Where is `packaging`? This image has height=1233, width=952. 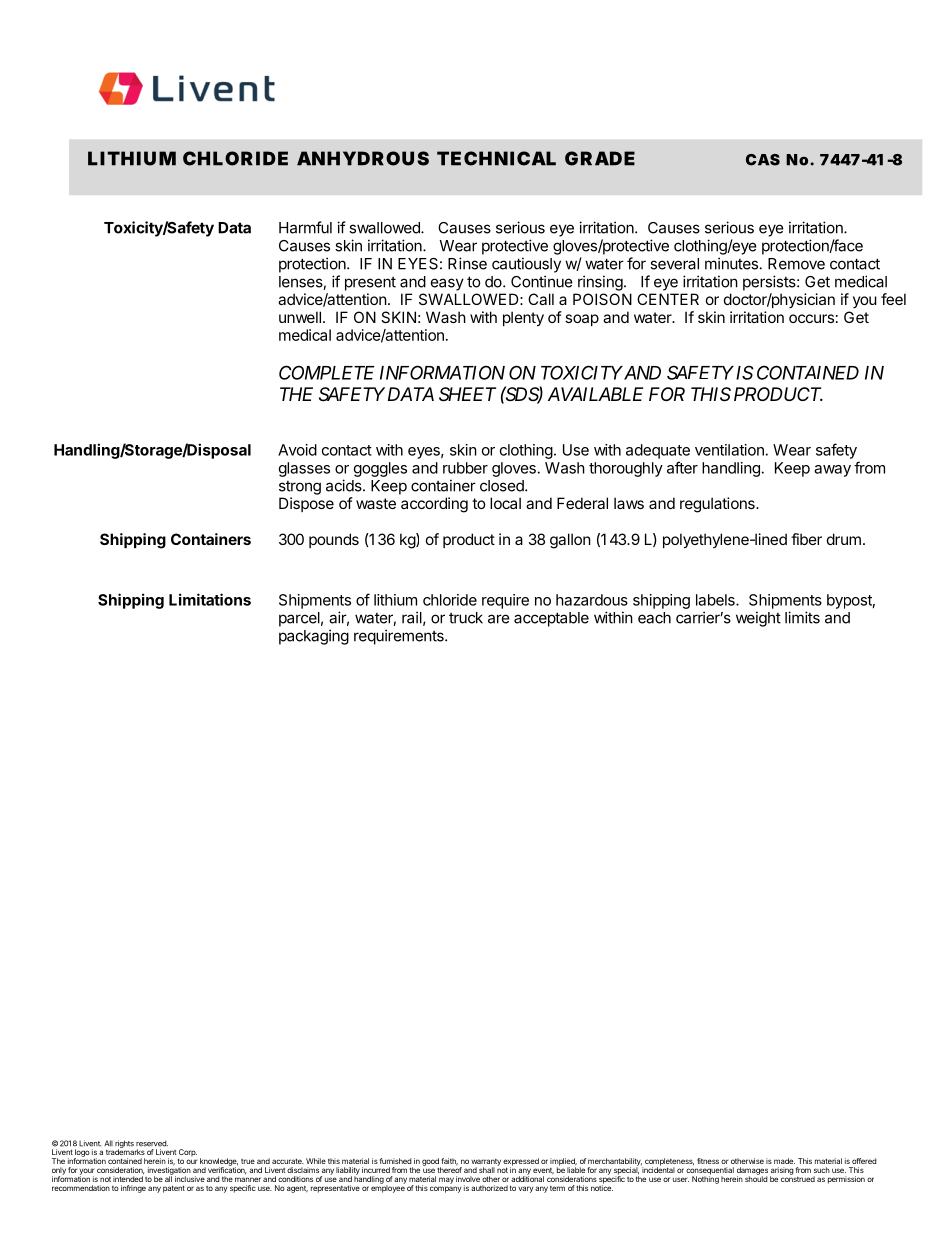
packaging is located at coordinates (314, 637).
